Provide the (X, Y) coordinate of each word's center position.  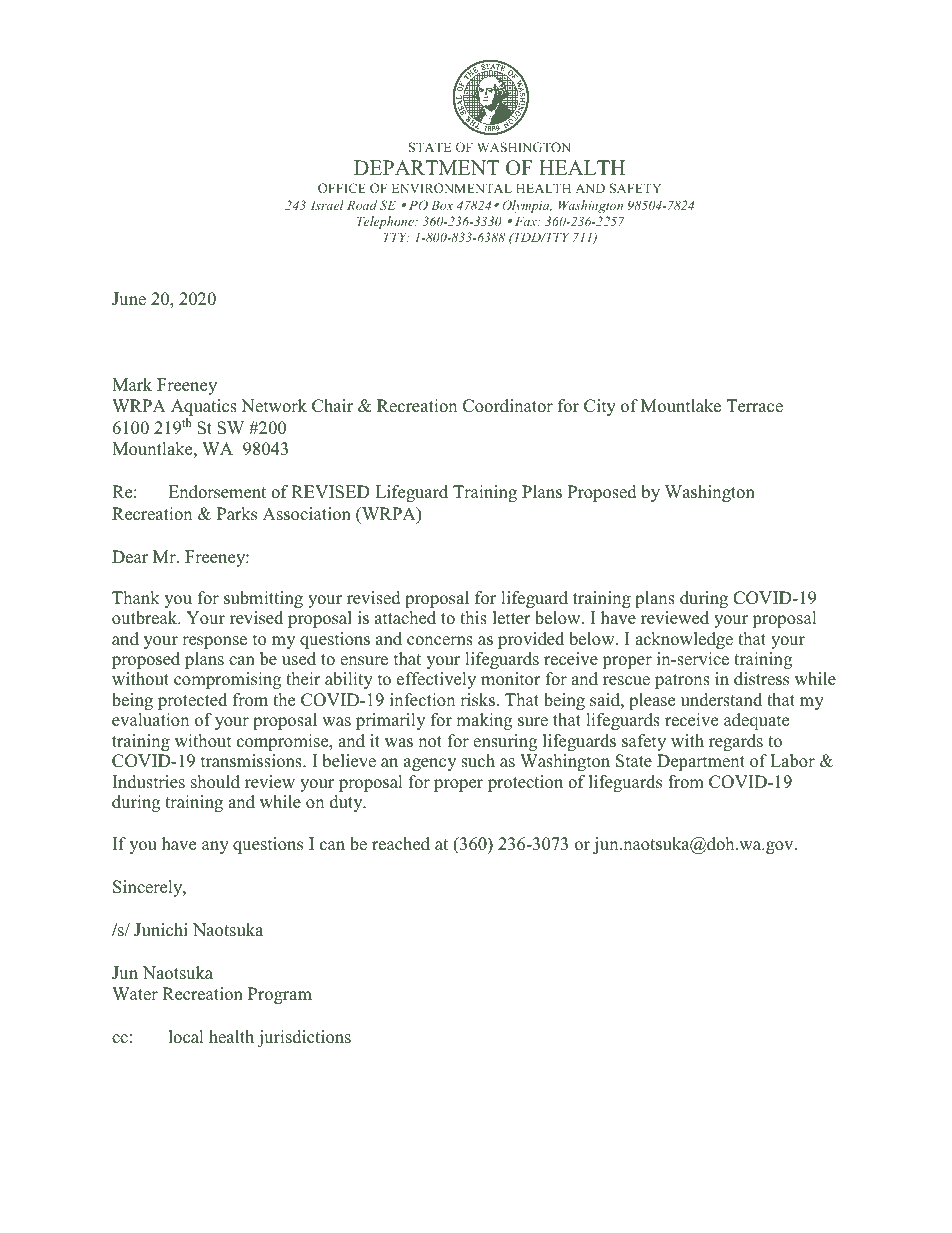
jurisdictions (304, 1038)
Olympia (527, 206)
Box (442, 205)
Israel (327, 205)
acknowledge (684, 640)
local (186, 1037)
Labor (792, 761)
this (473, 618)
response (214, 642)
